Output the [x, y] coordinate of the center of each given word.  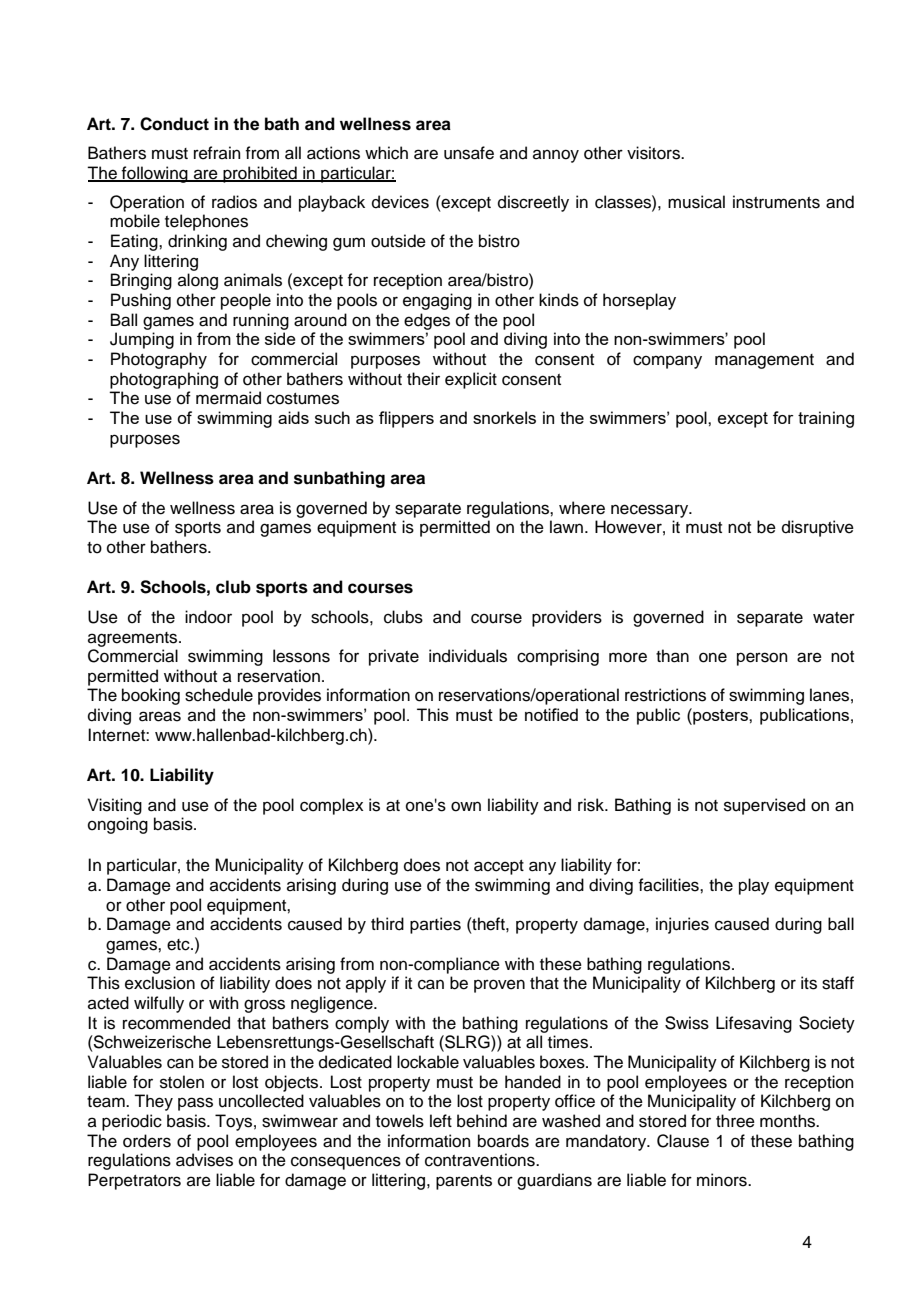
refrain [217, 153]
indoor [208, 617]
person [762, 659]
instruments [776, 202]
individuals [468, 656]
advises [204, 1160]
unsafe [469, 153]
